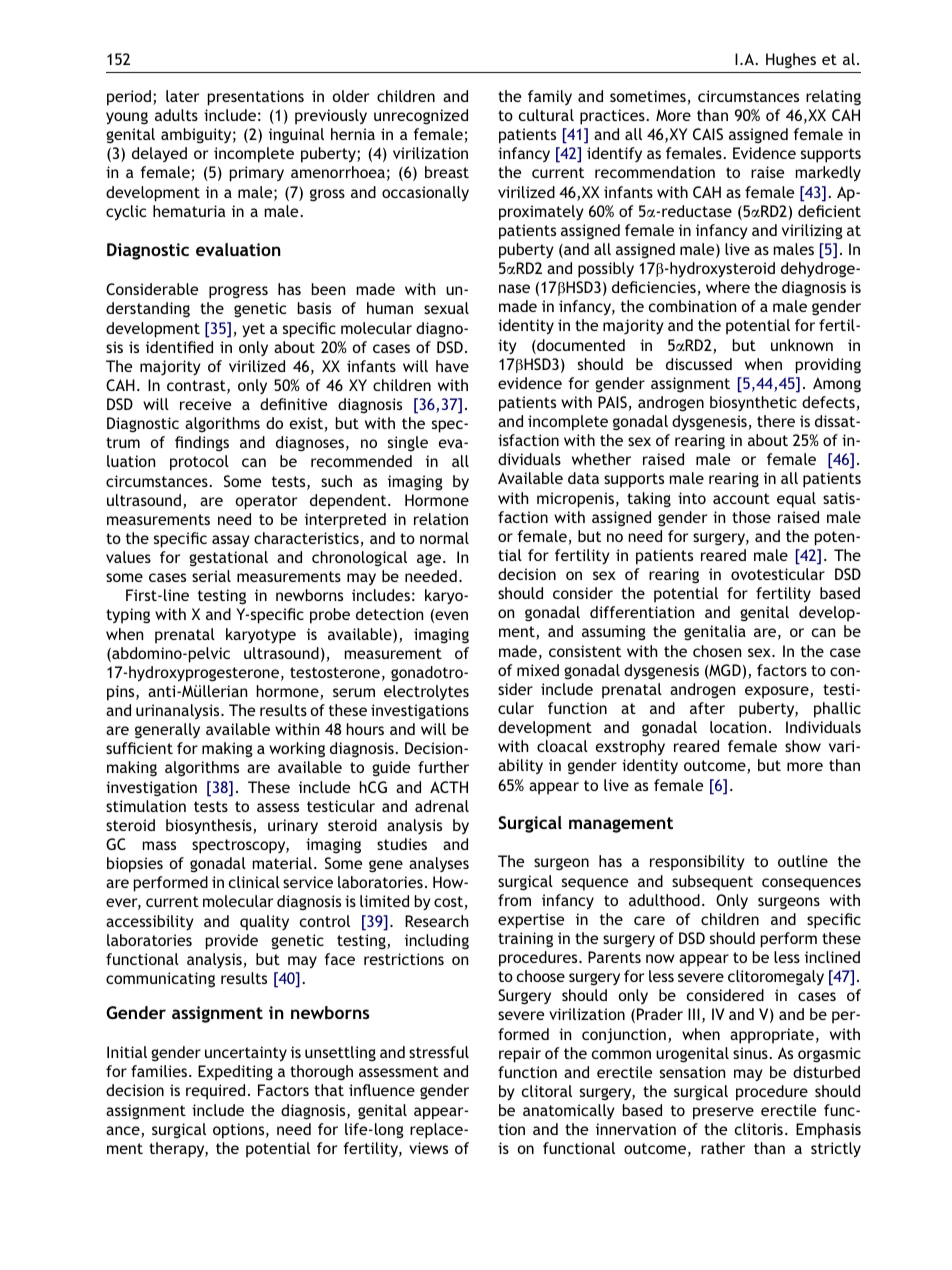  Describe the element at coordinates (791, 61) in the image. I see `Hughes` at that location.
